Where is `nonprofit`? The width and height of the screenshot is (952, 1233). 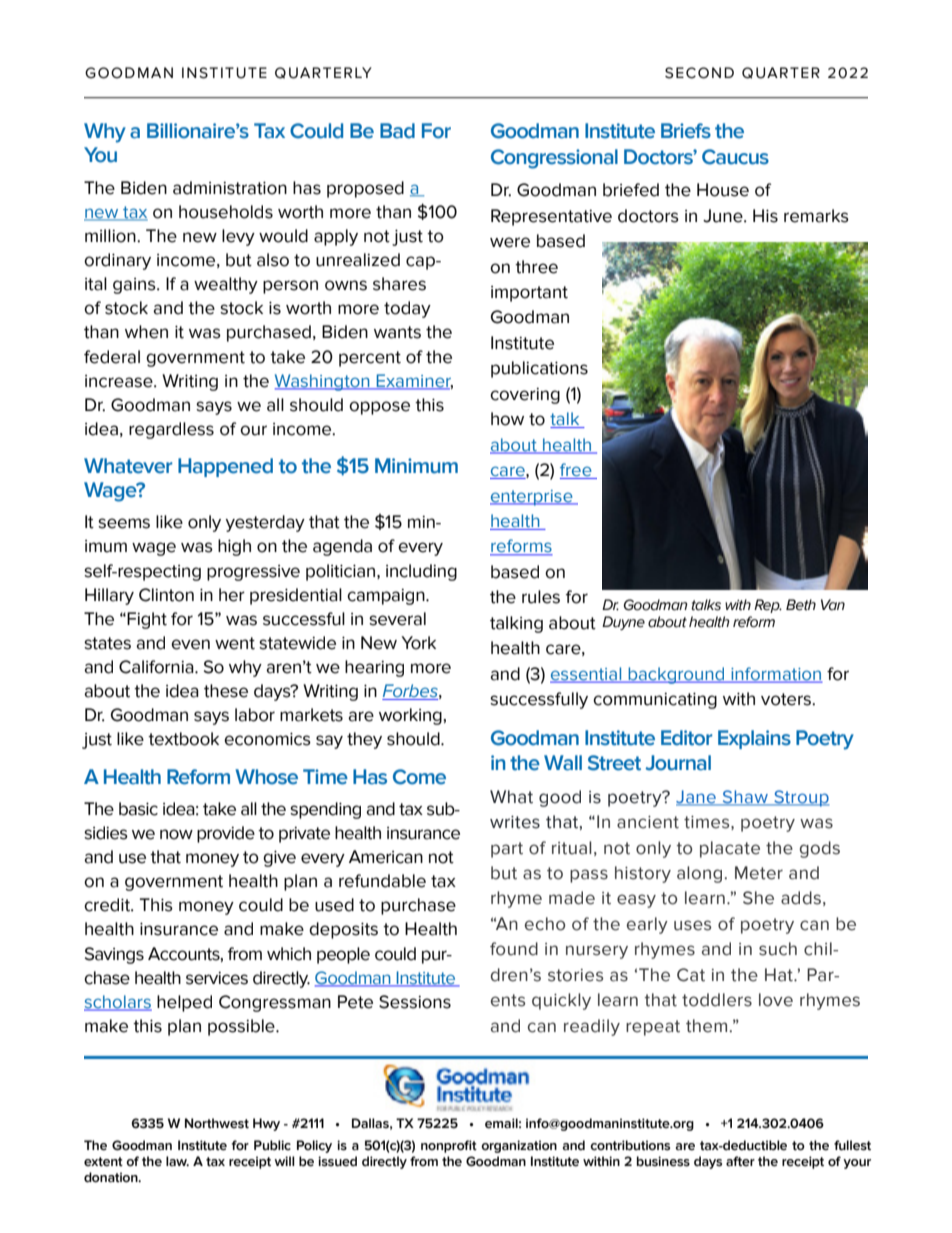 nonprofit is located at coordinates (449, 1146).
